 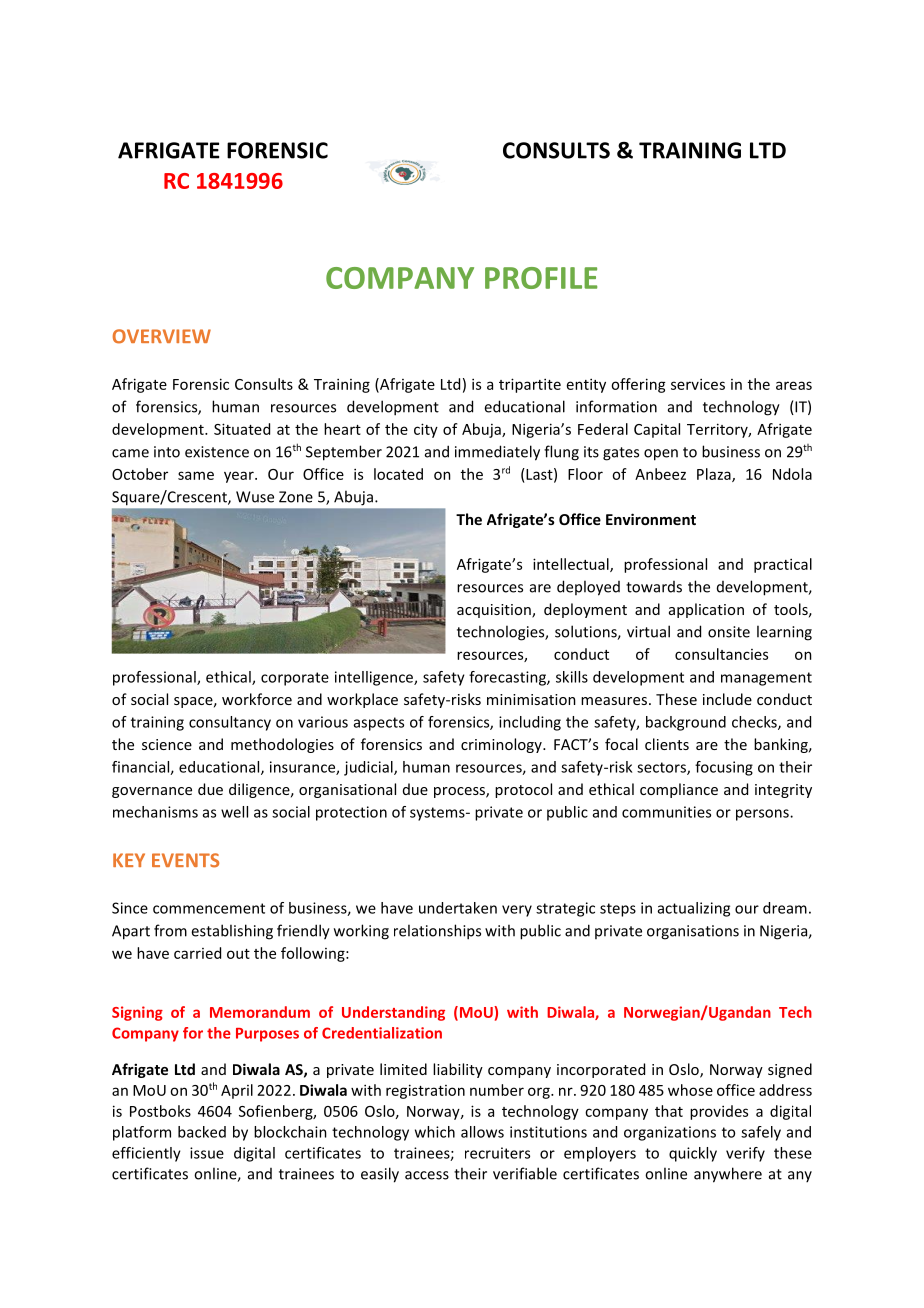 What do you see at coordinates (698, 384) in the image?
I see `services` at bounding box center [698, 384].
